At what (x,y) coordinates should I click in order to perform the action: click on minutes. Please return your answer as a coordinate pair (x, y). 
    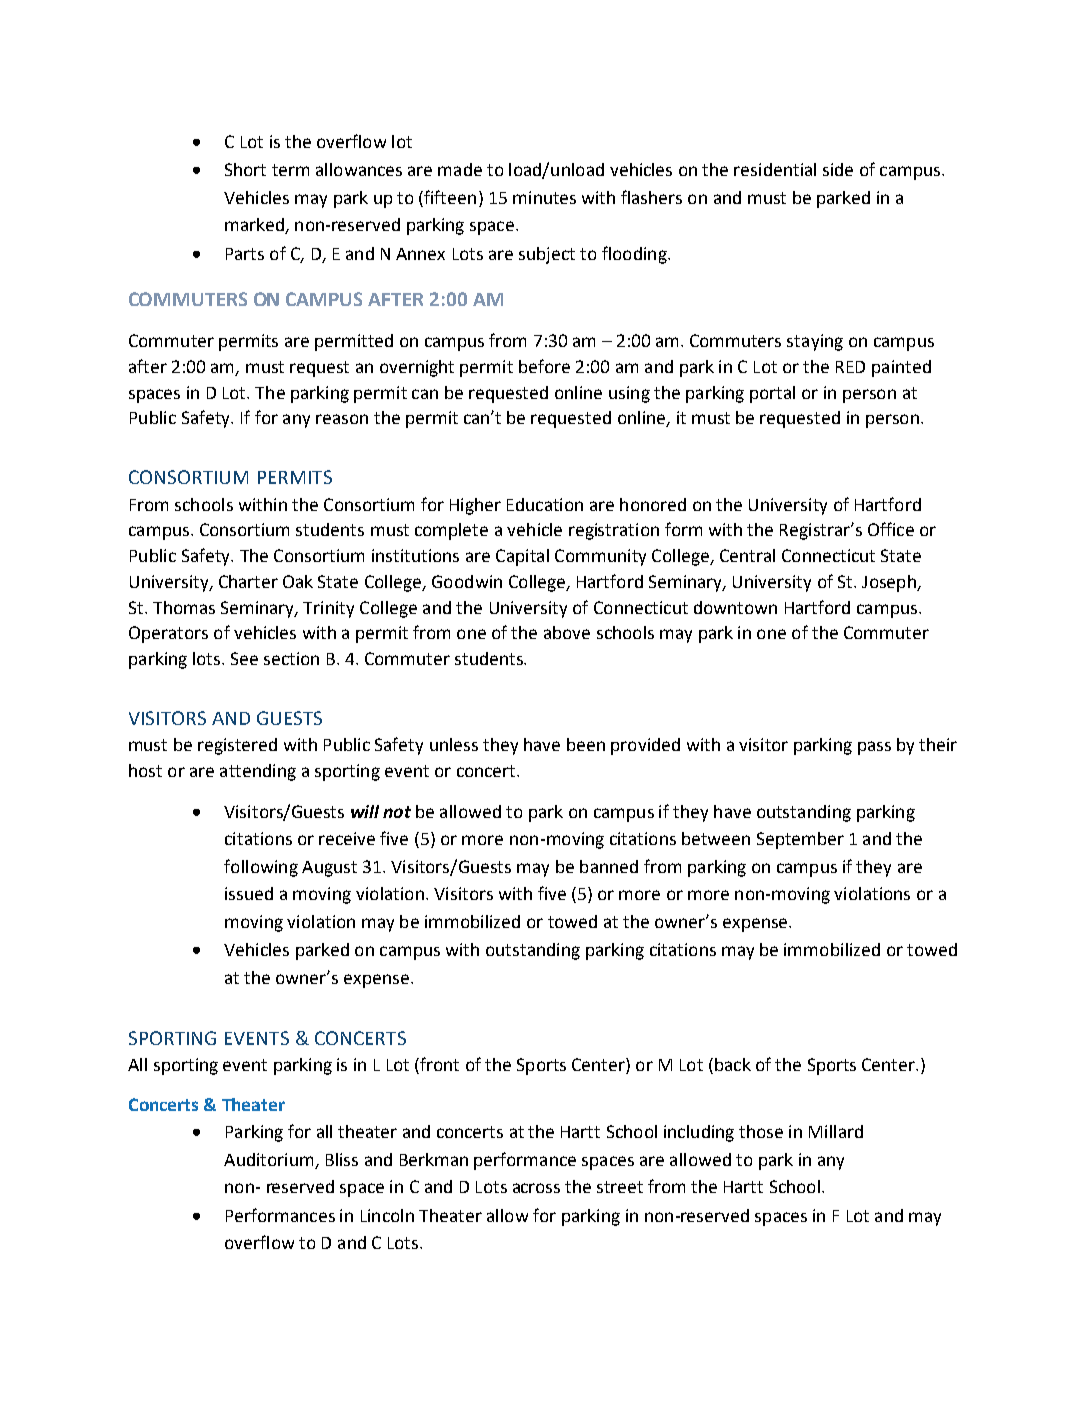
    Looking at the image, I should click on (544, 197).
